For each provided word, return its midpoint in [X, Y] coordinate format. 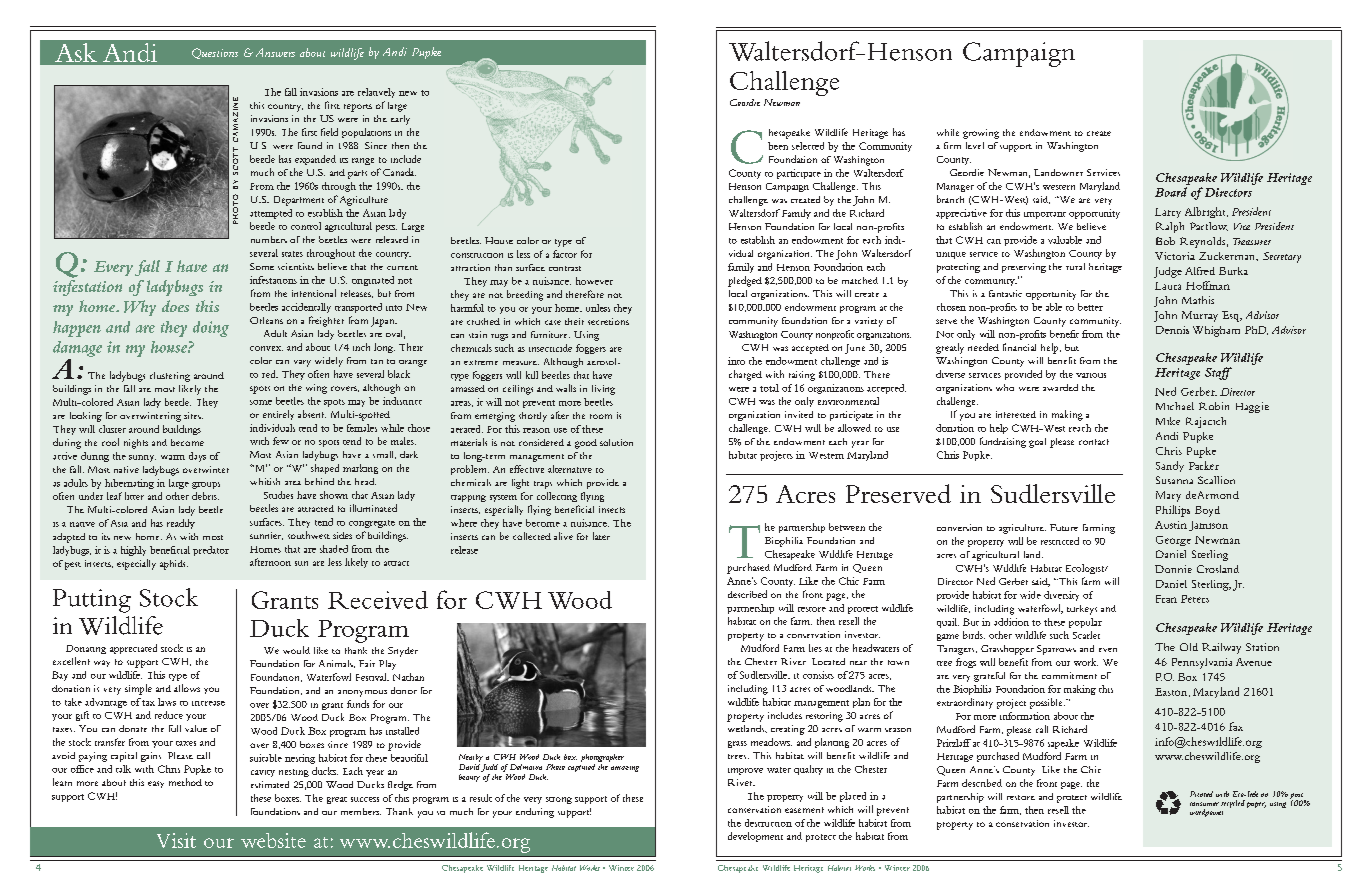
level [975, 145]
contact [1094, 442]
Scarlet [1086, 635]
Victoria [1175, 256]
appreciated [133, 649]
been [778, 146]
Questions [215, 53]
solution [616, 442]
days [197, 457]
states [292, 254]
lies [815, 648]
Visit [176, 840]
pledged [745, 281]
